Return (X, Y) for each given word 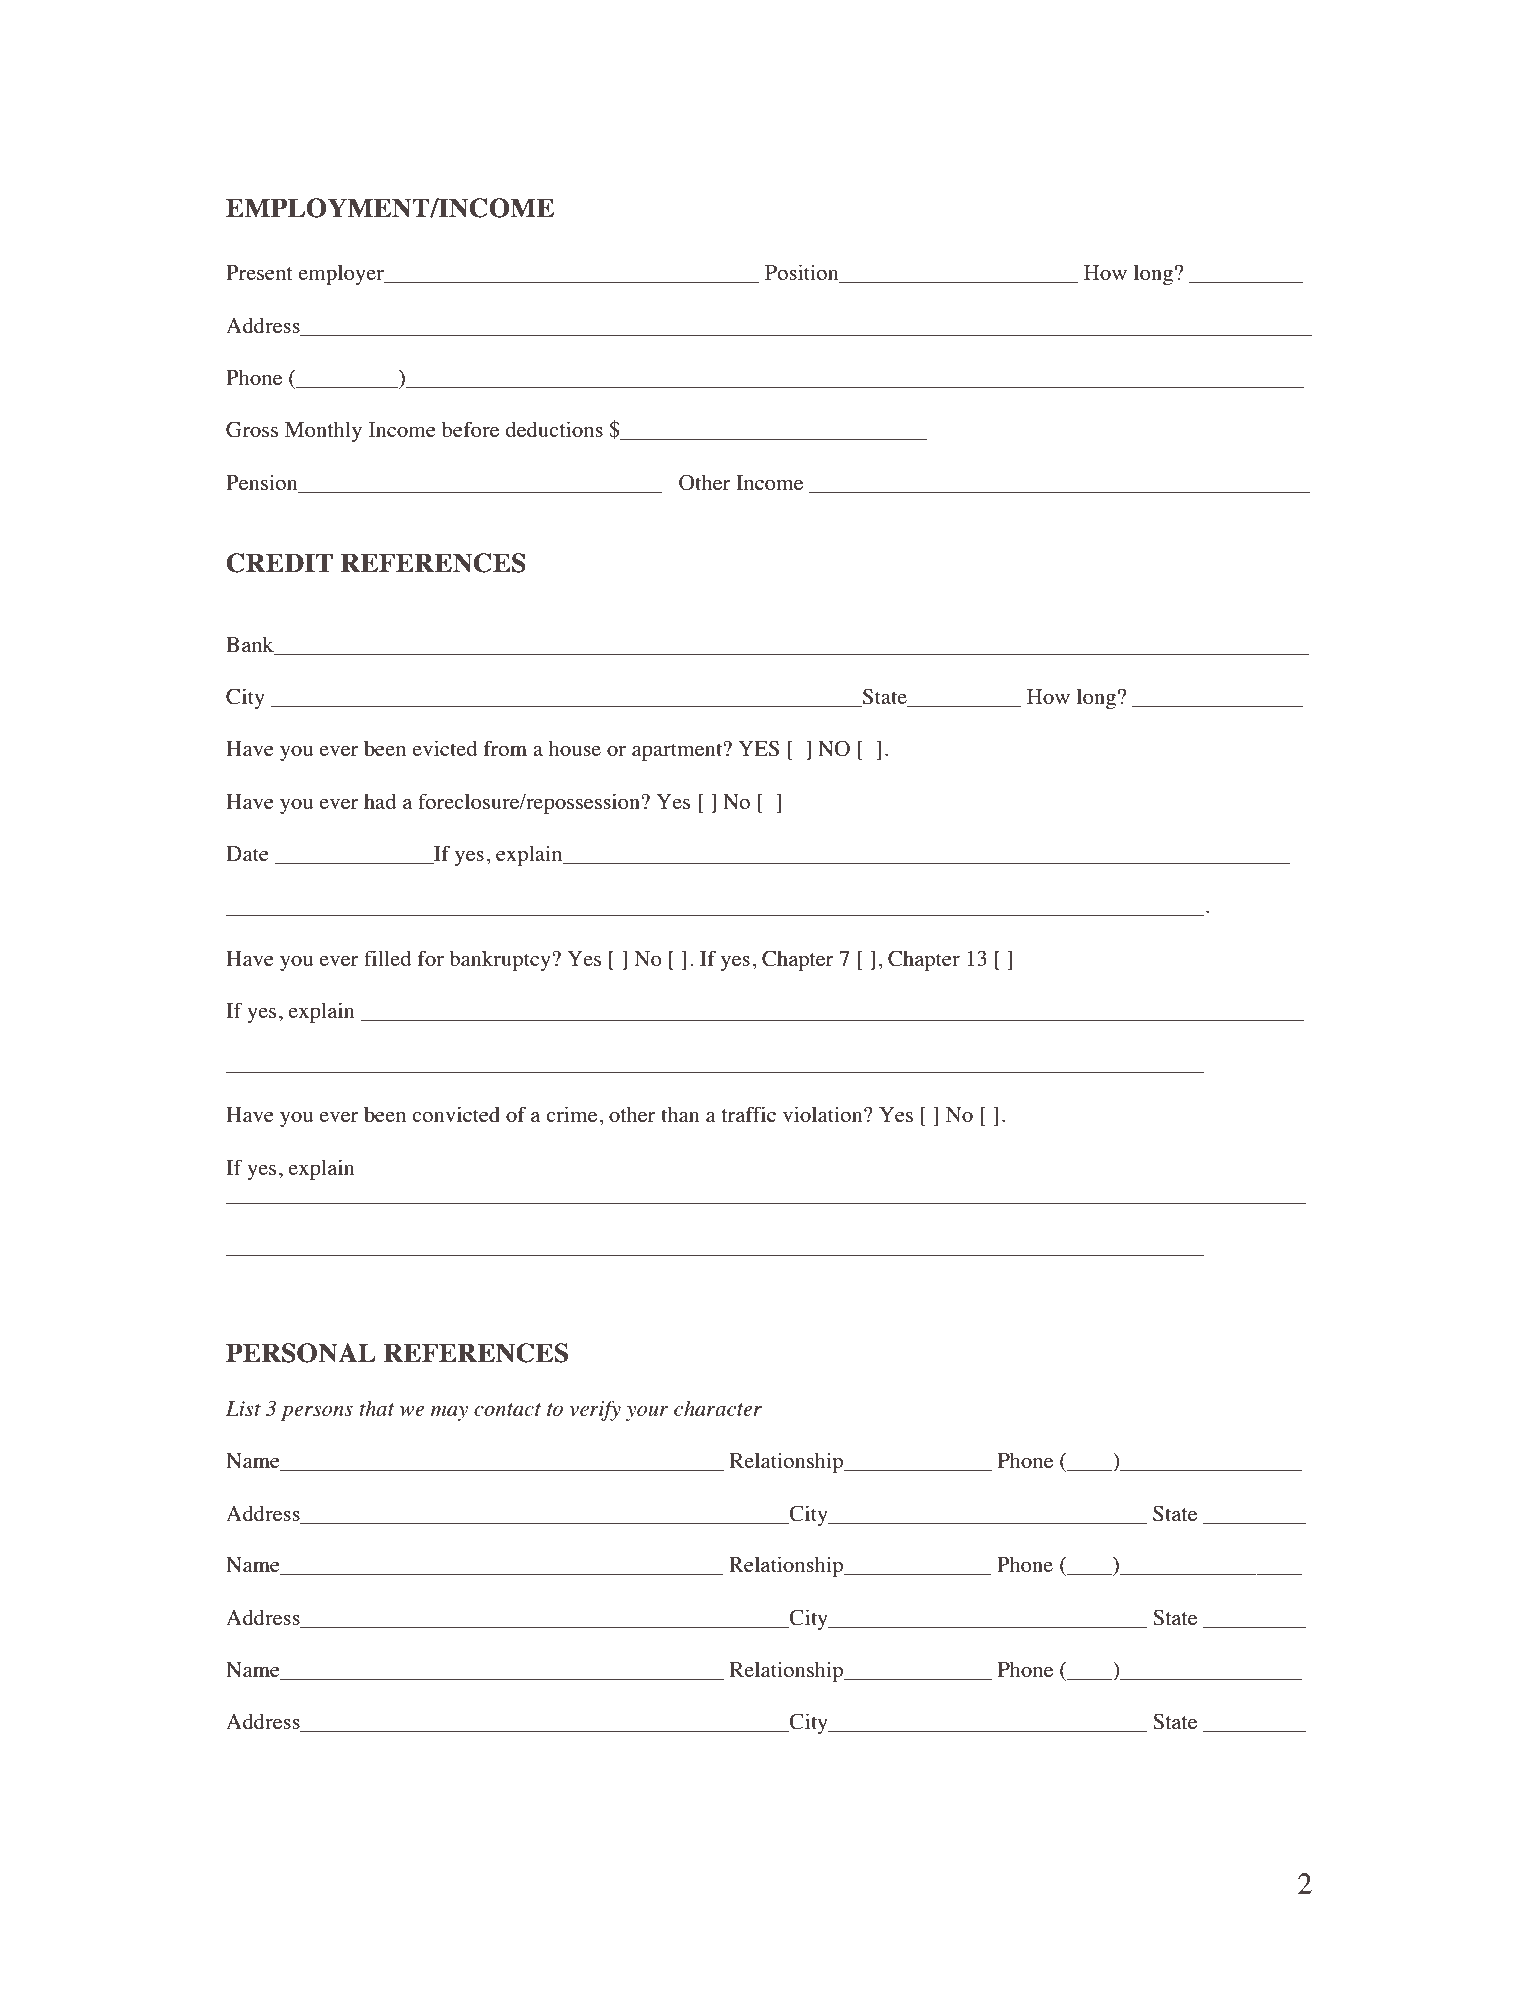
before (470, 429)
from (505, 748)
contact (507, 1409)
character (718, 1408)
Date (247, 853)
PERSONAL (301, 1353)
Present (259, 272)
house (575, 748)
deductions (554, 429)
